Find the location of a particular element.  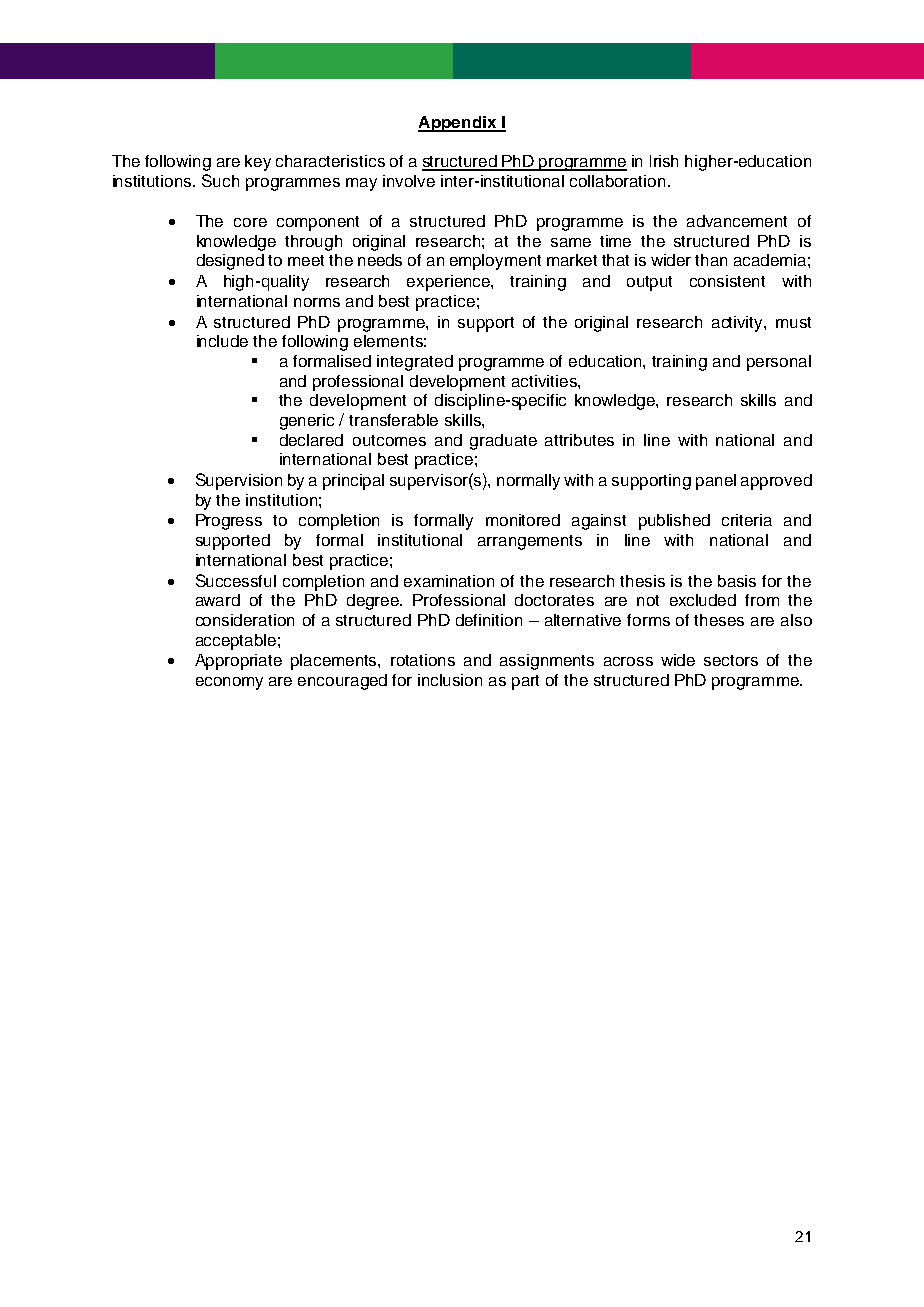

personal is located at coordinates (779, 363).
